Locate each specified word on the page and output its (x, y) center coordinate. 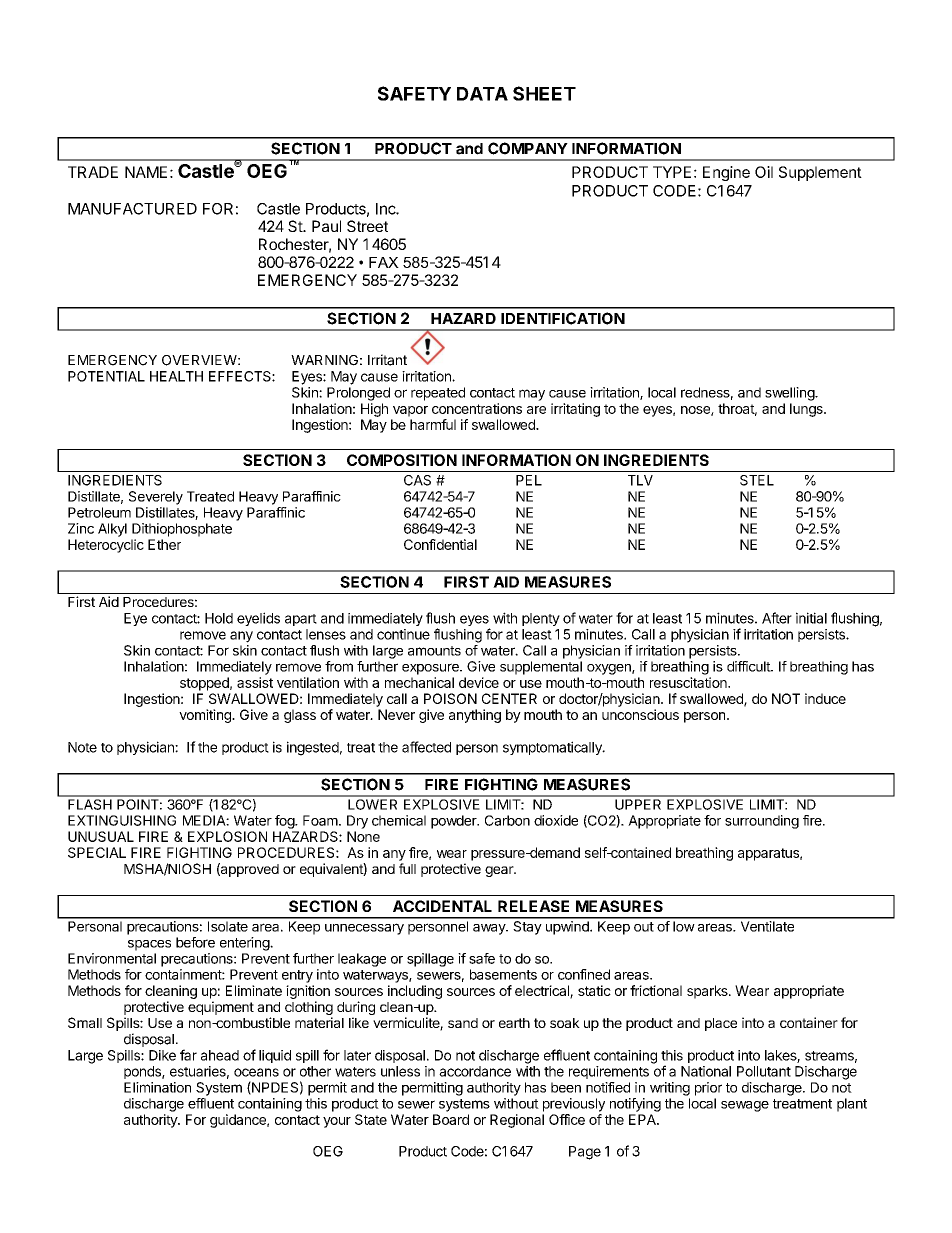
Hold (219, 618)
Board (451, 1119)
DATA (482, 94)
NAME (146, 172)
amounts (434, 651)
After (777, 618)
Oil (764, 172)
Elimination (157, 1087)
